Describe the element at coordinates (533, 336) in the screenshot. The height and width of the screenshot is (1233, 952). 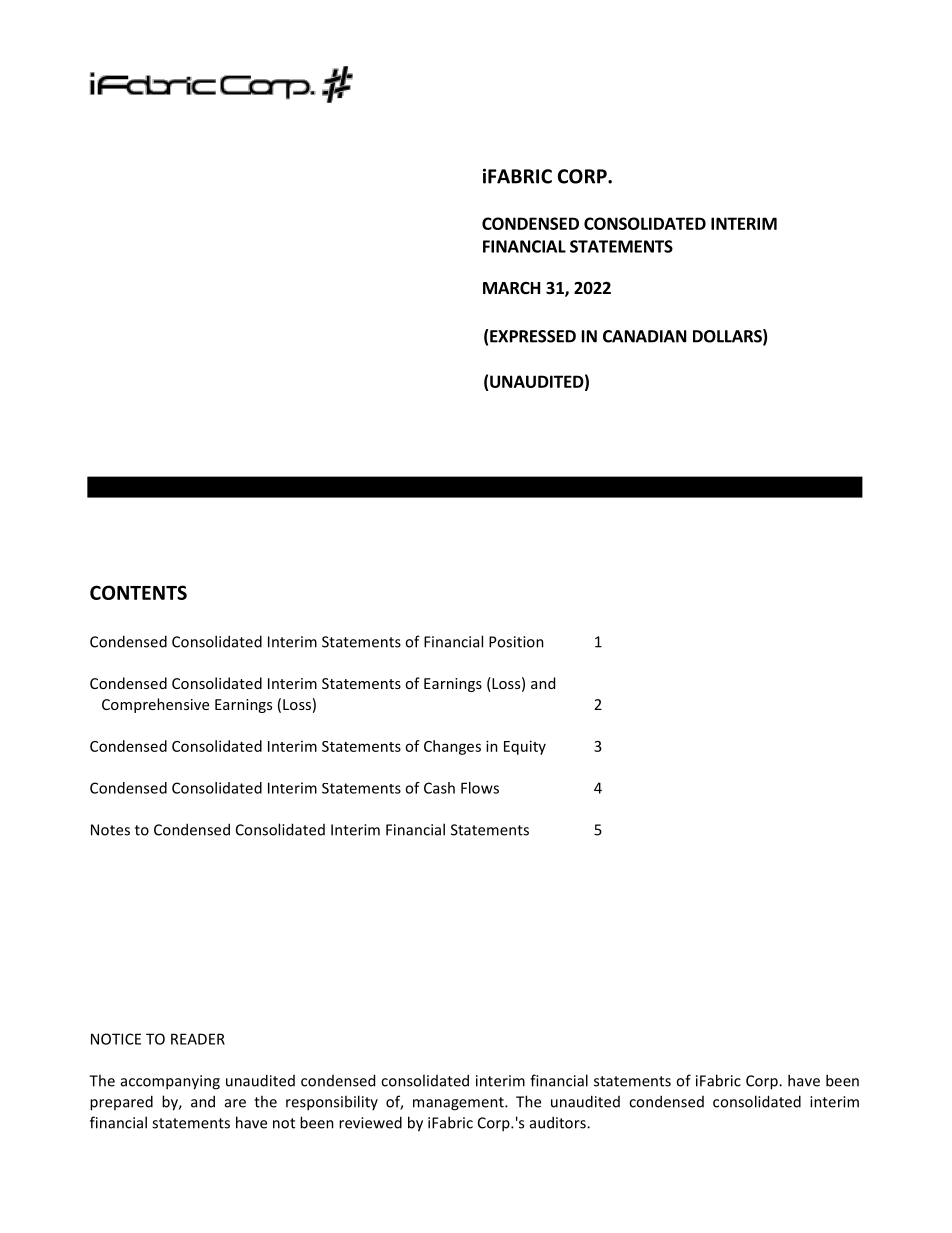
I see `EXPRESSED` at that location.
